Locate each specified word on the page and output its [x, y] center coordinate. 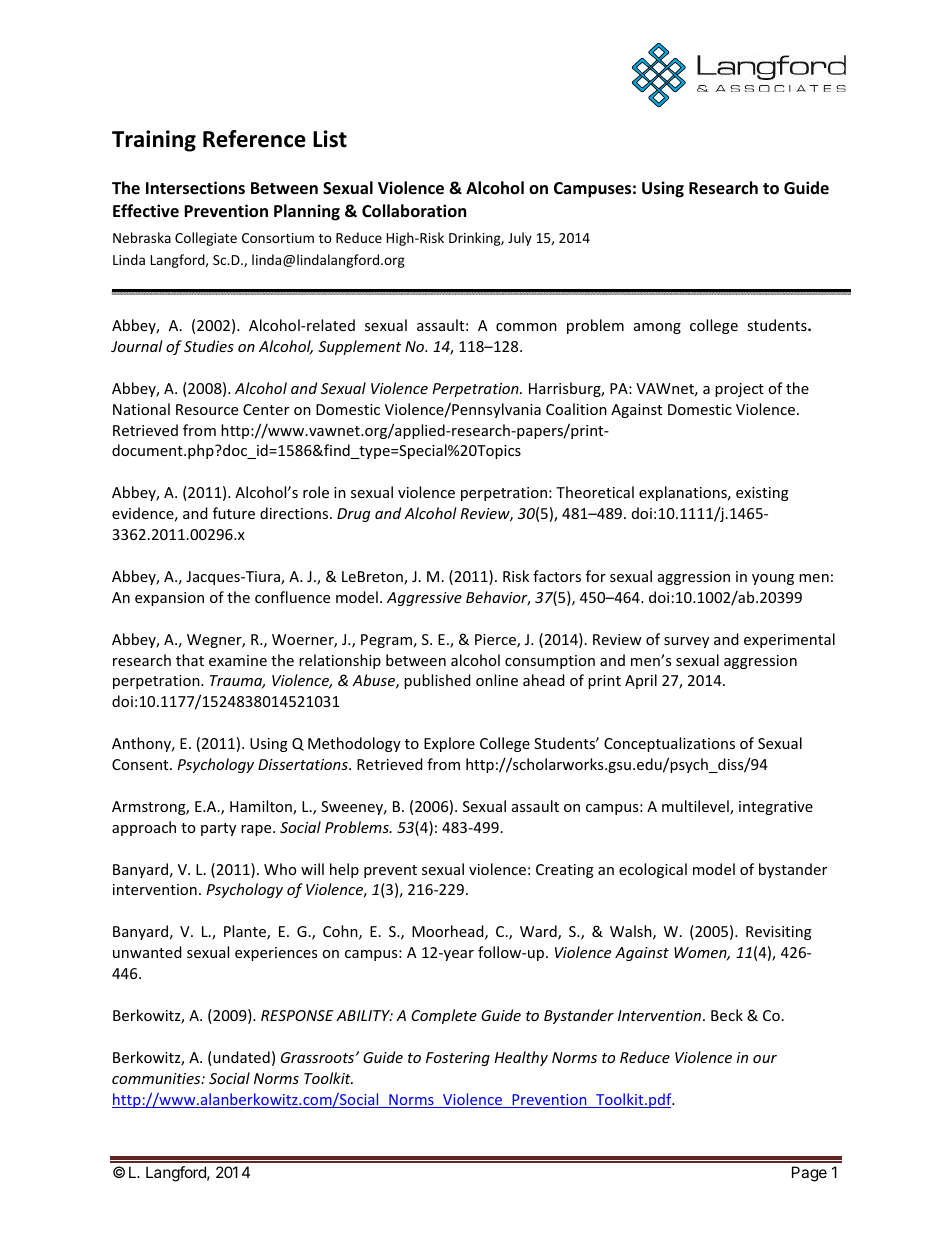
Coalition [576, 409]
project [739, 390]
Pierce [496, 641]
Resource [207, 409]
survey [686, 642]
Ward [539, 932]
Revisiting [779, 933]
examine [238, 660]
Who [280, 869]
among [657, 328]
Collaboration [414, 211]
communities [157, 1078]
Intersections [195, 188]
